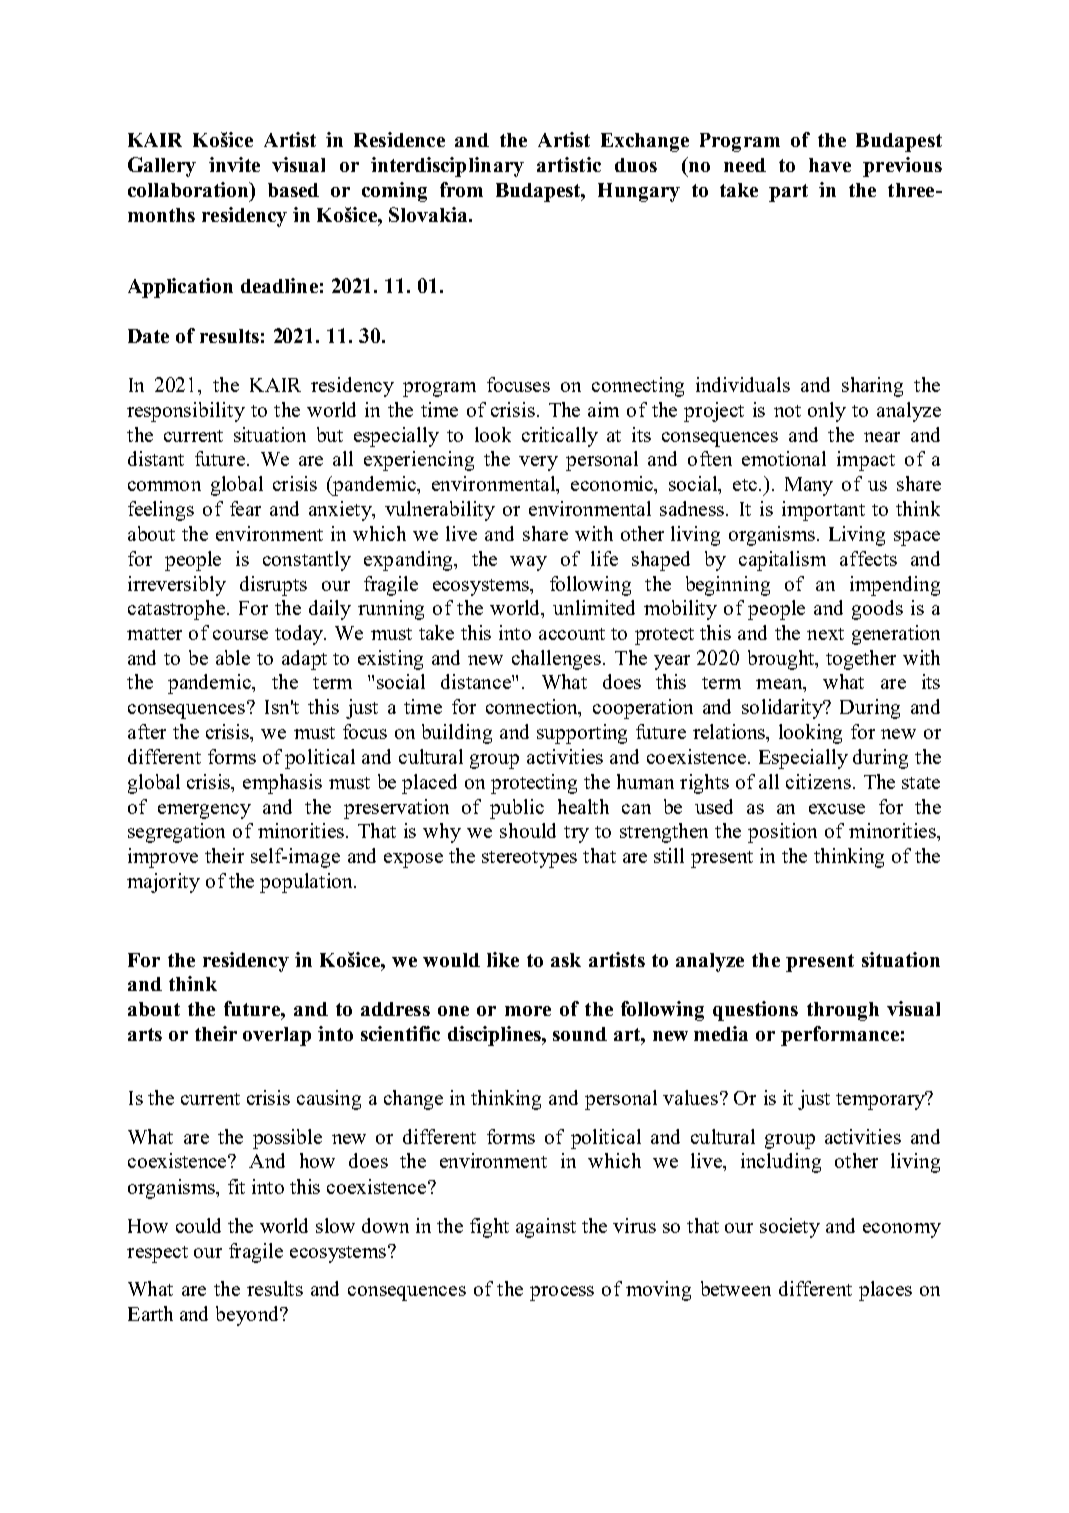  What do you see at coordinates (234, 164) in the page?
I see `invite` at bounding box center [234, 164].
